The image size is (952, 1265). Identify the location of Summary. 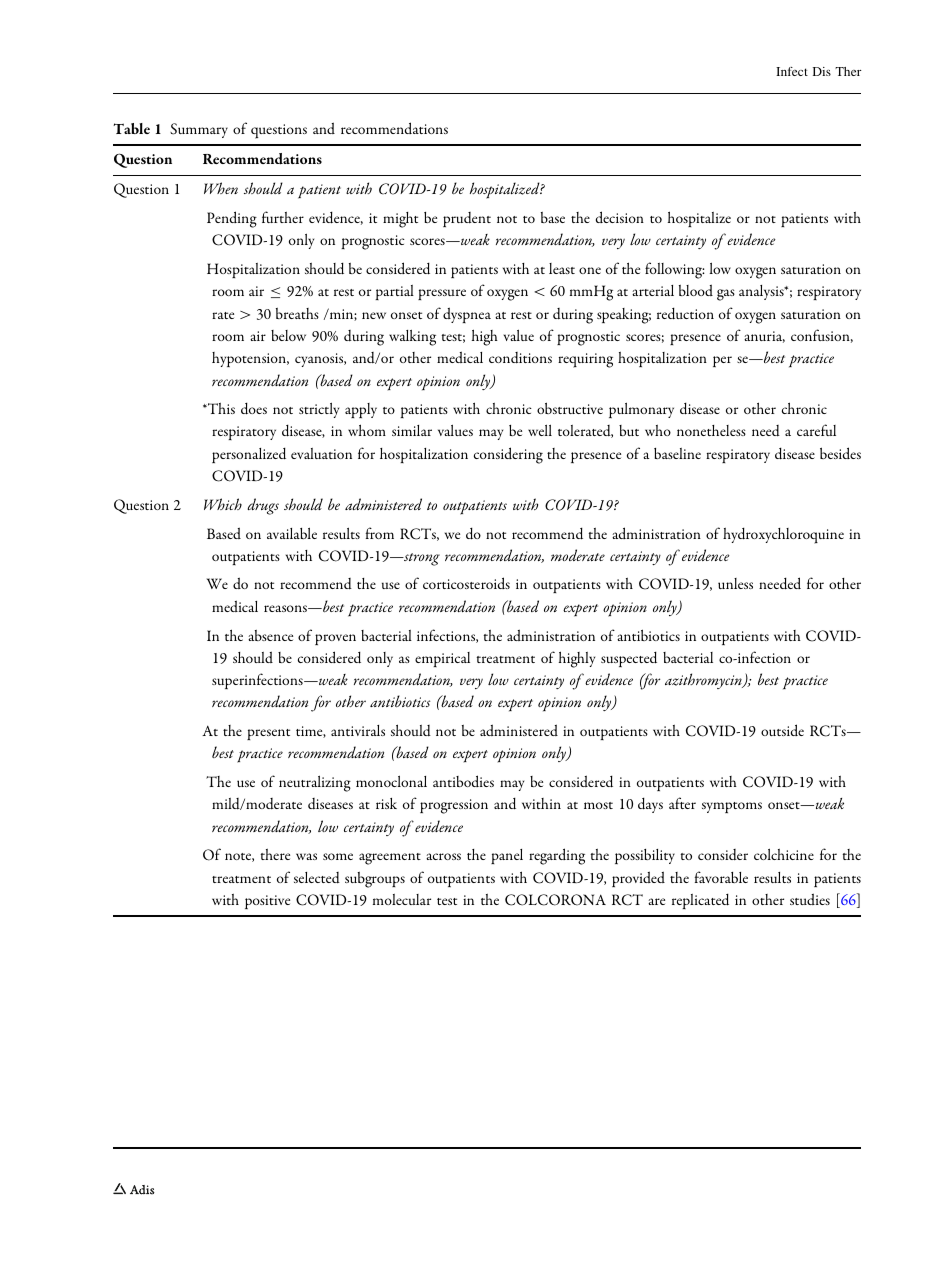
(199, 130).
